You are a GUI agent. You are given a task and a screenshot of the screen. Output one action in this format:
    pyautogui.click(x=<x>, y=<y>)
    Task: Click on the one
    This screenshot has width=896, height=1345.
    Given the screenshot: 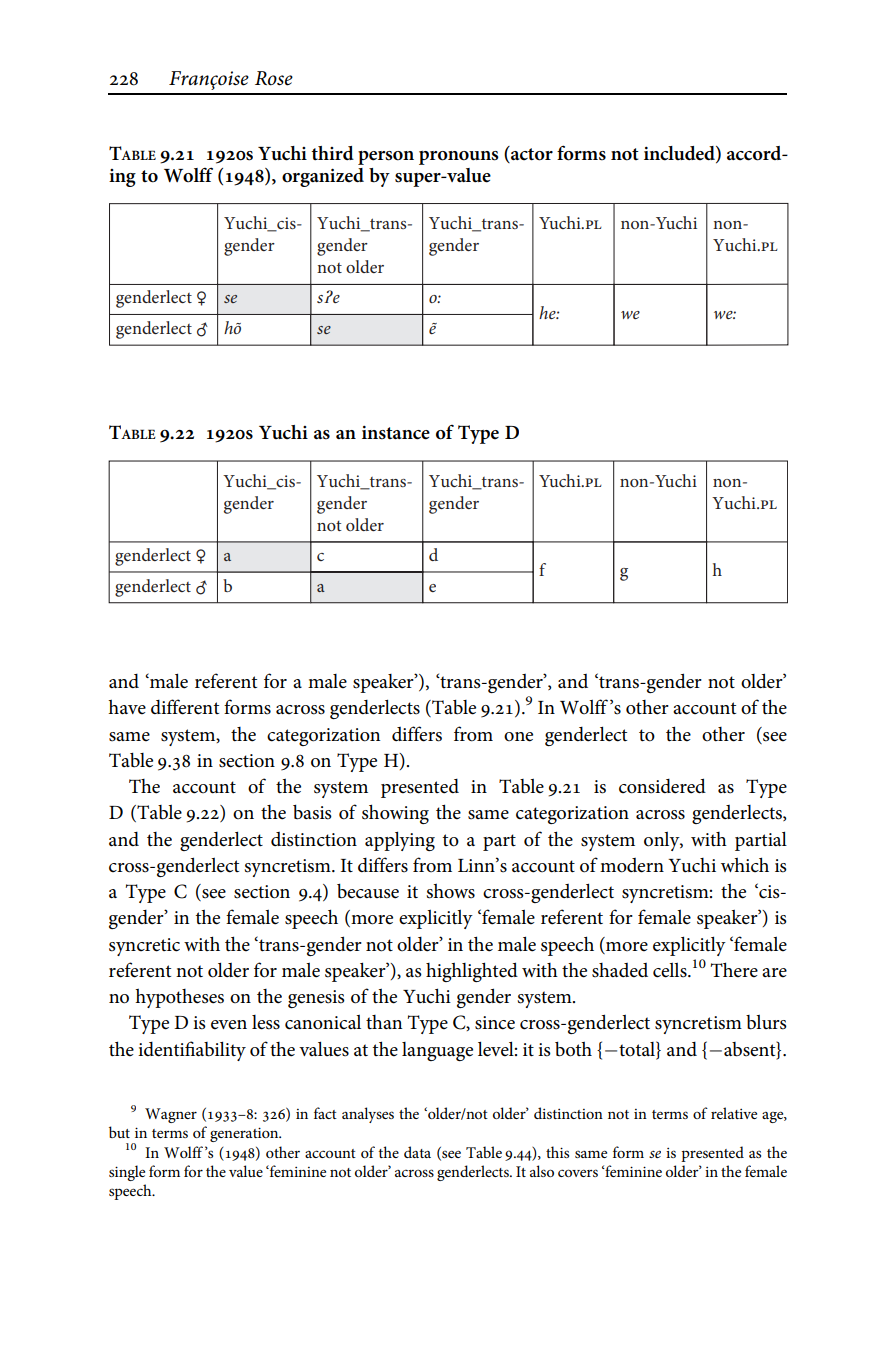 What is the action you would take?
    pyautogui.click(x=518, y=737)
